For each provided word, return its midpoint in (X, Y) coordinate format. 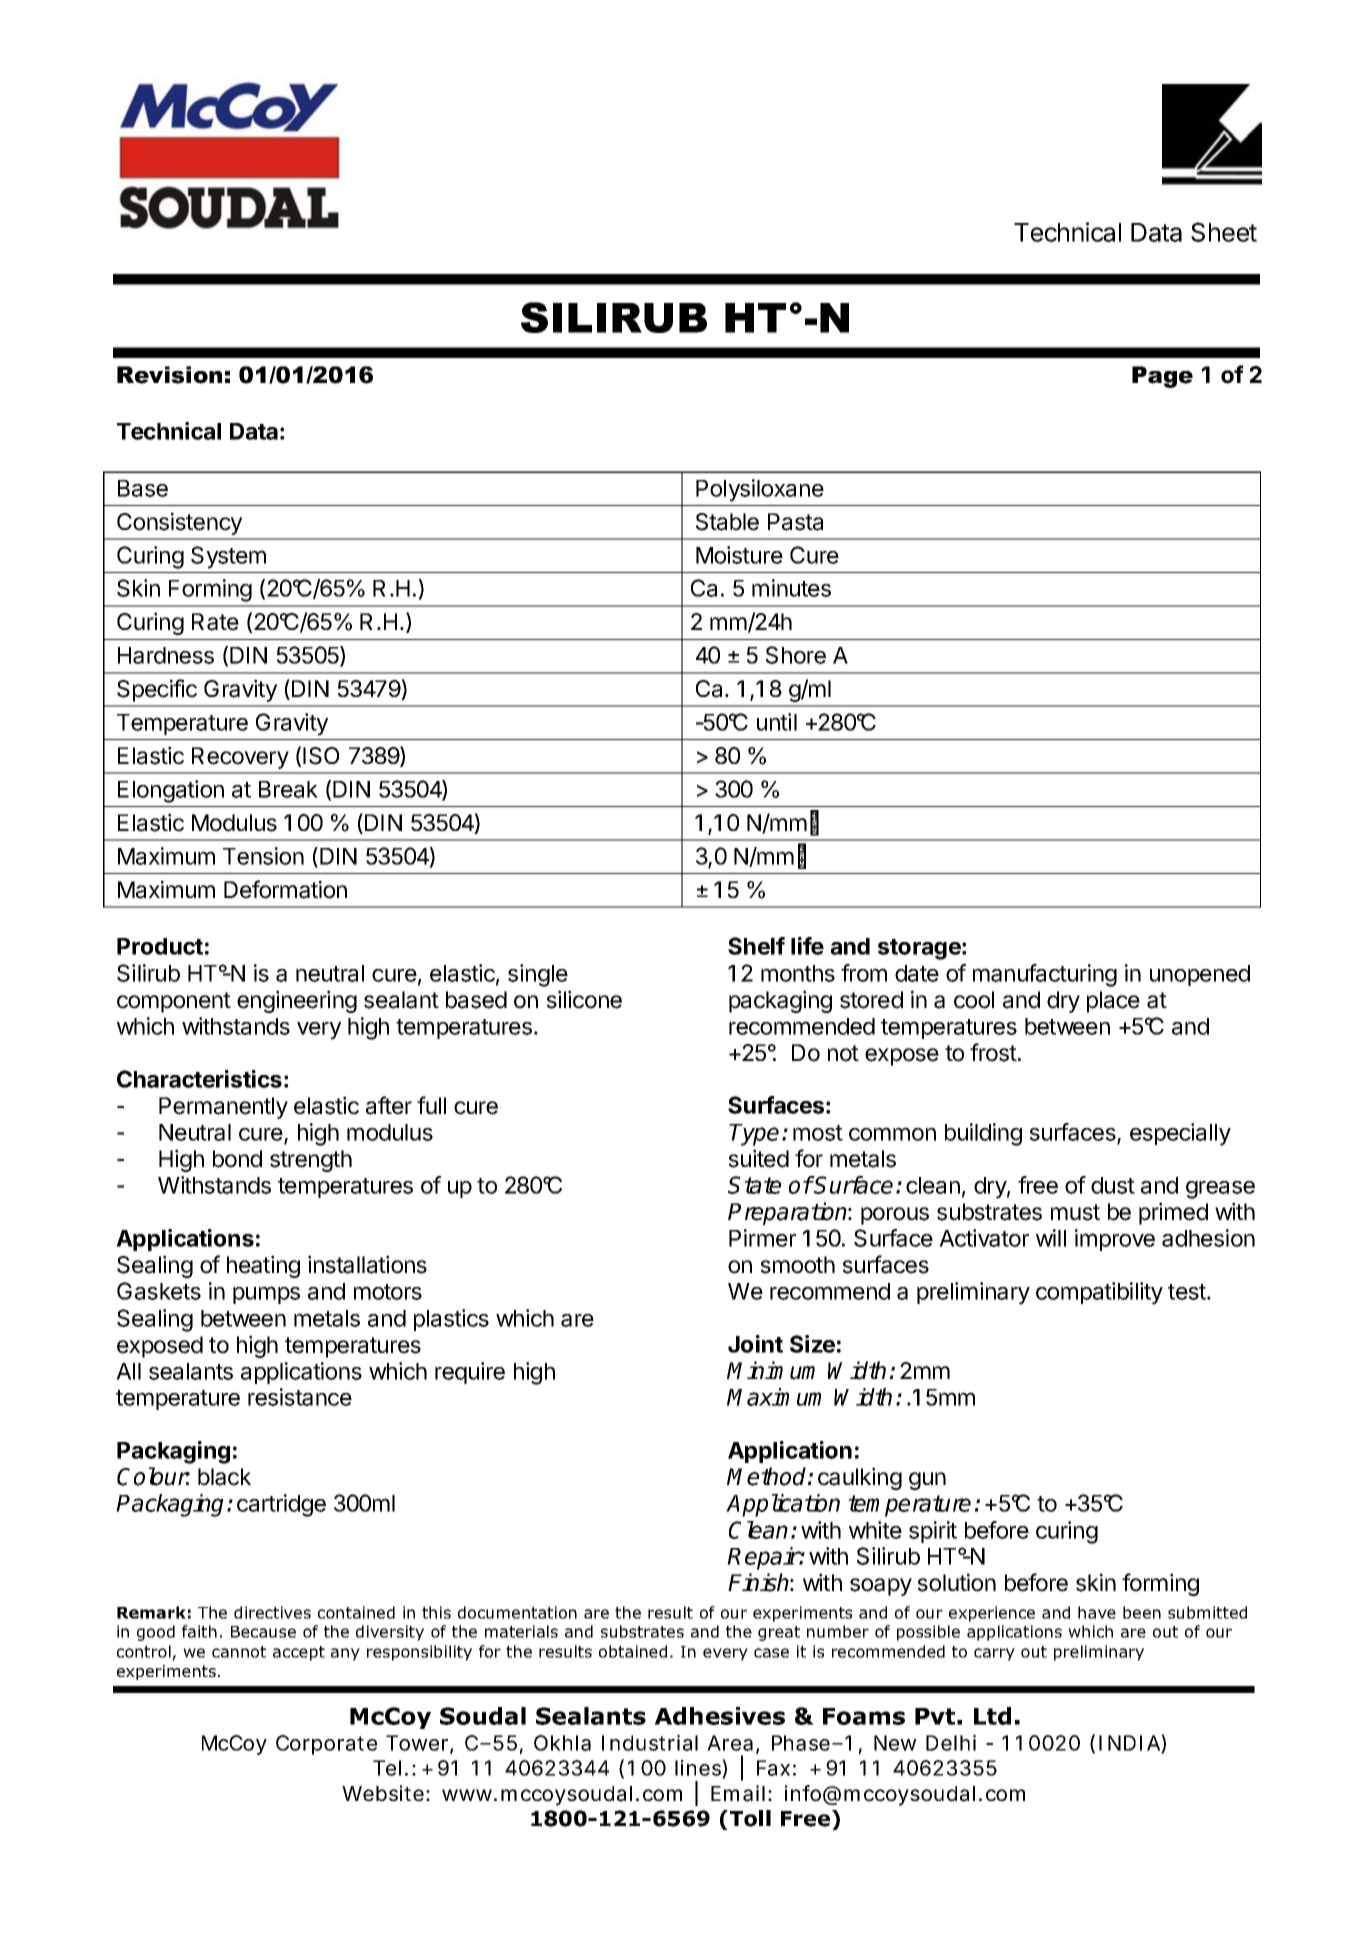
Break (288, 789)
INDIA (1130, 1743)
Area (732, 1744)
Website (384, 1793)
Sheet (1224, 232)
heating (263, 1266)
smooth (798, 1265)
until (777, 722)
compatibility (1099, 1293)
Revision (169, 375)
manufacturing (1045, 975)
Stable (727, 522)
